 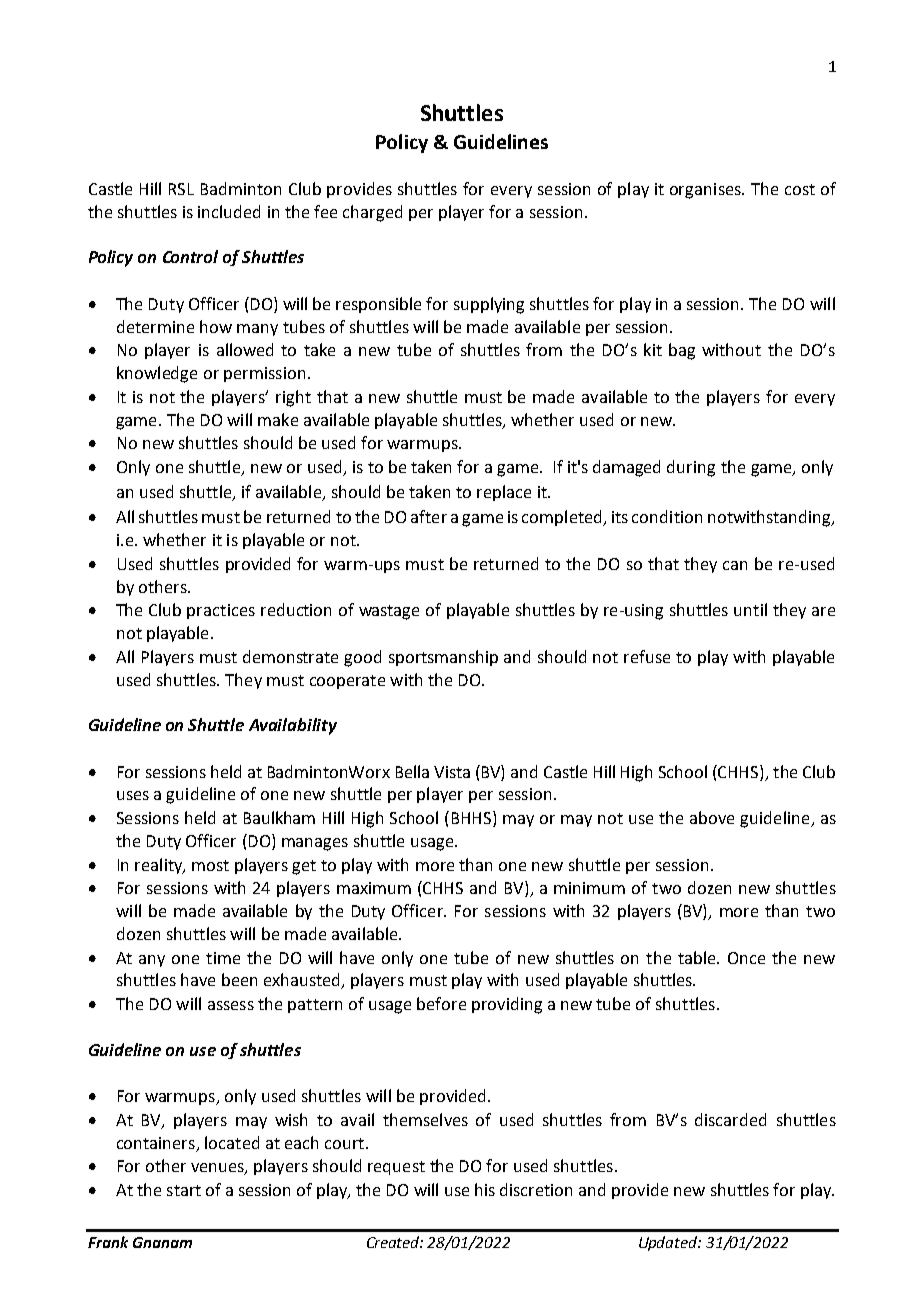 I want to click on maximum, so click(x=374, y=888).
